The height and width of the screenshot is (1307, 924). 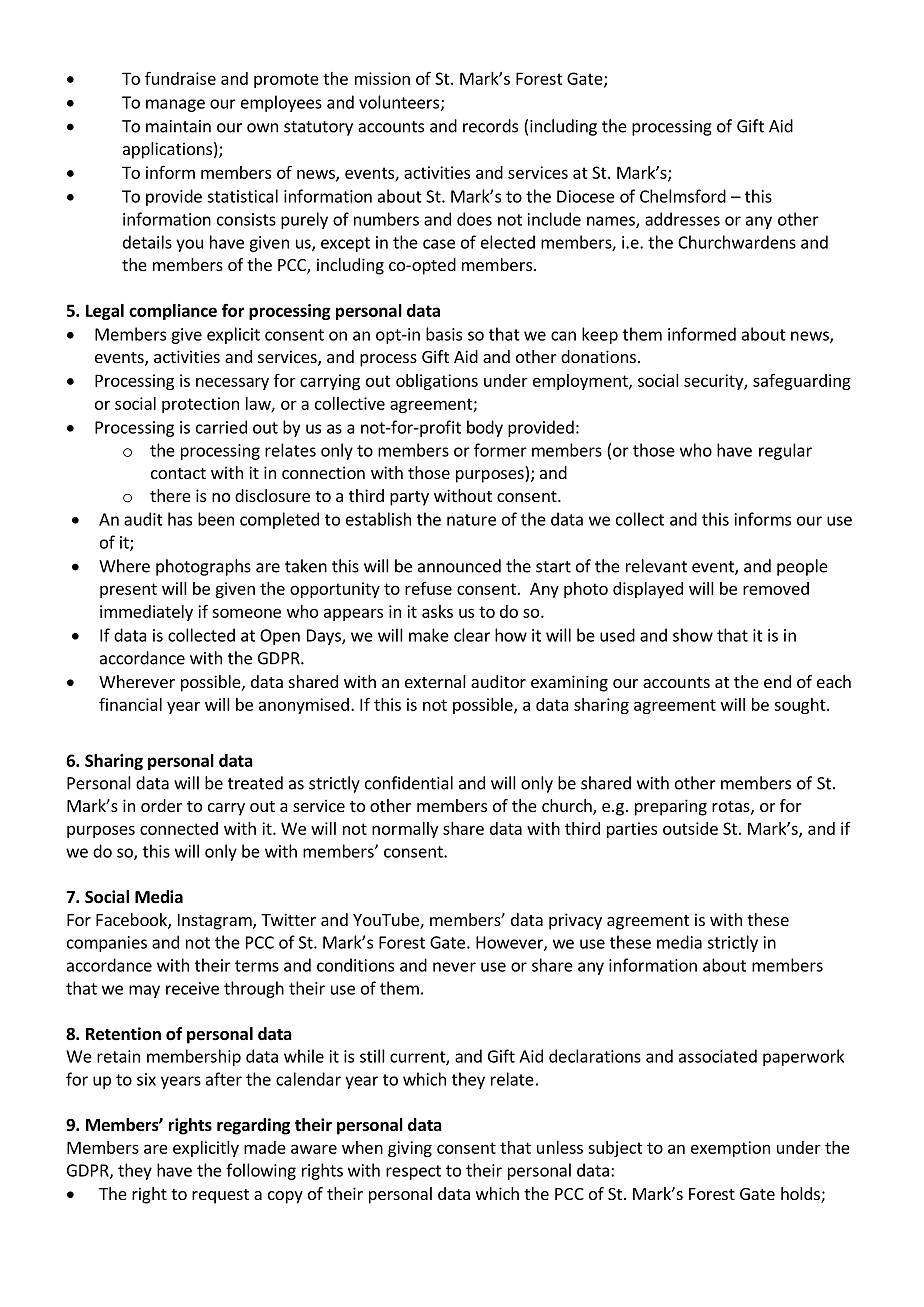 I want to click on request, so click(x=220, y=1196).
